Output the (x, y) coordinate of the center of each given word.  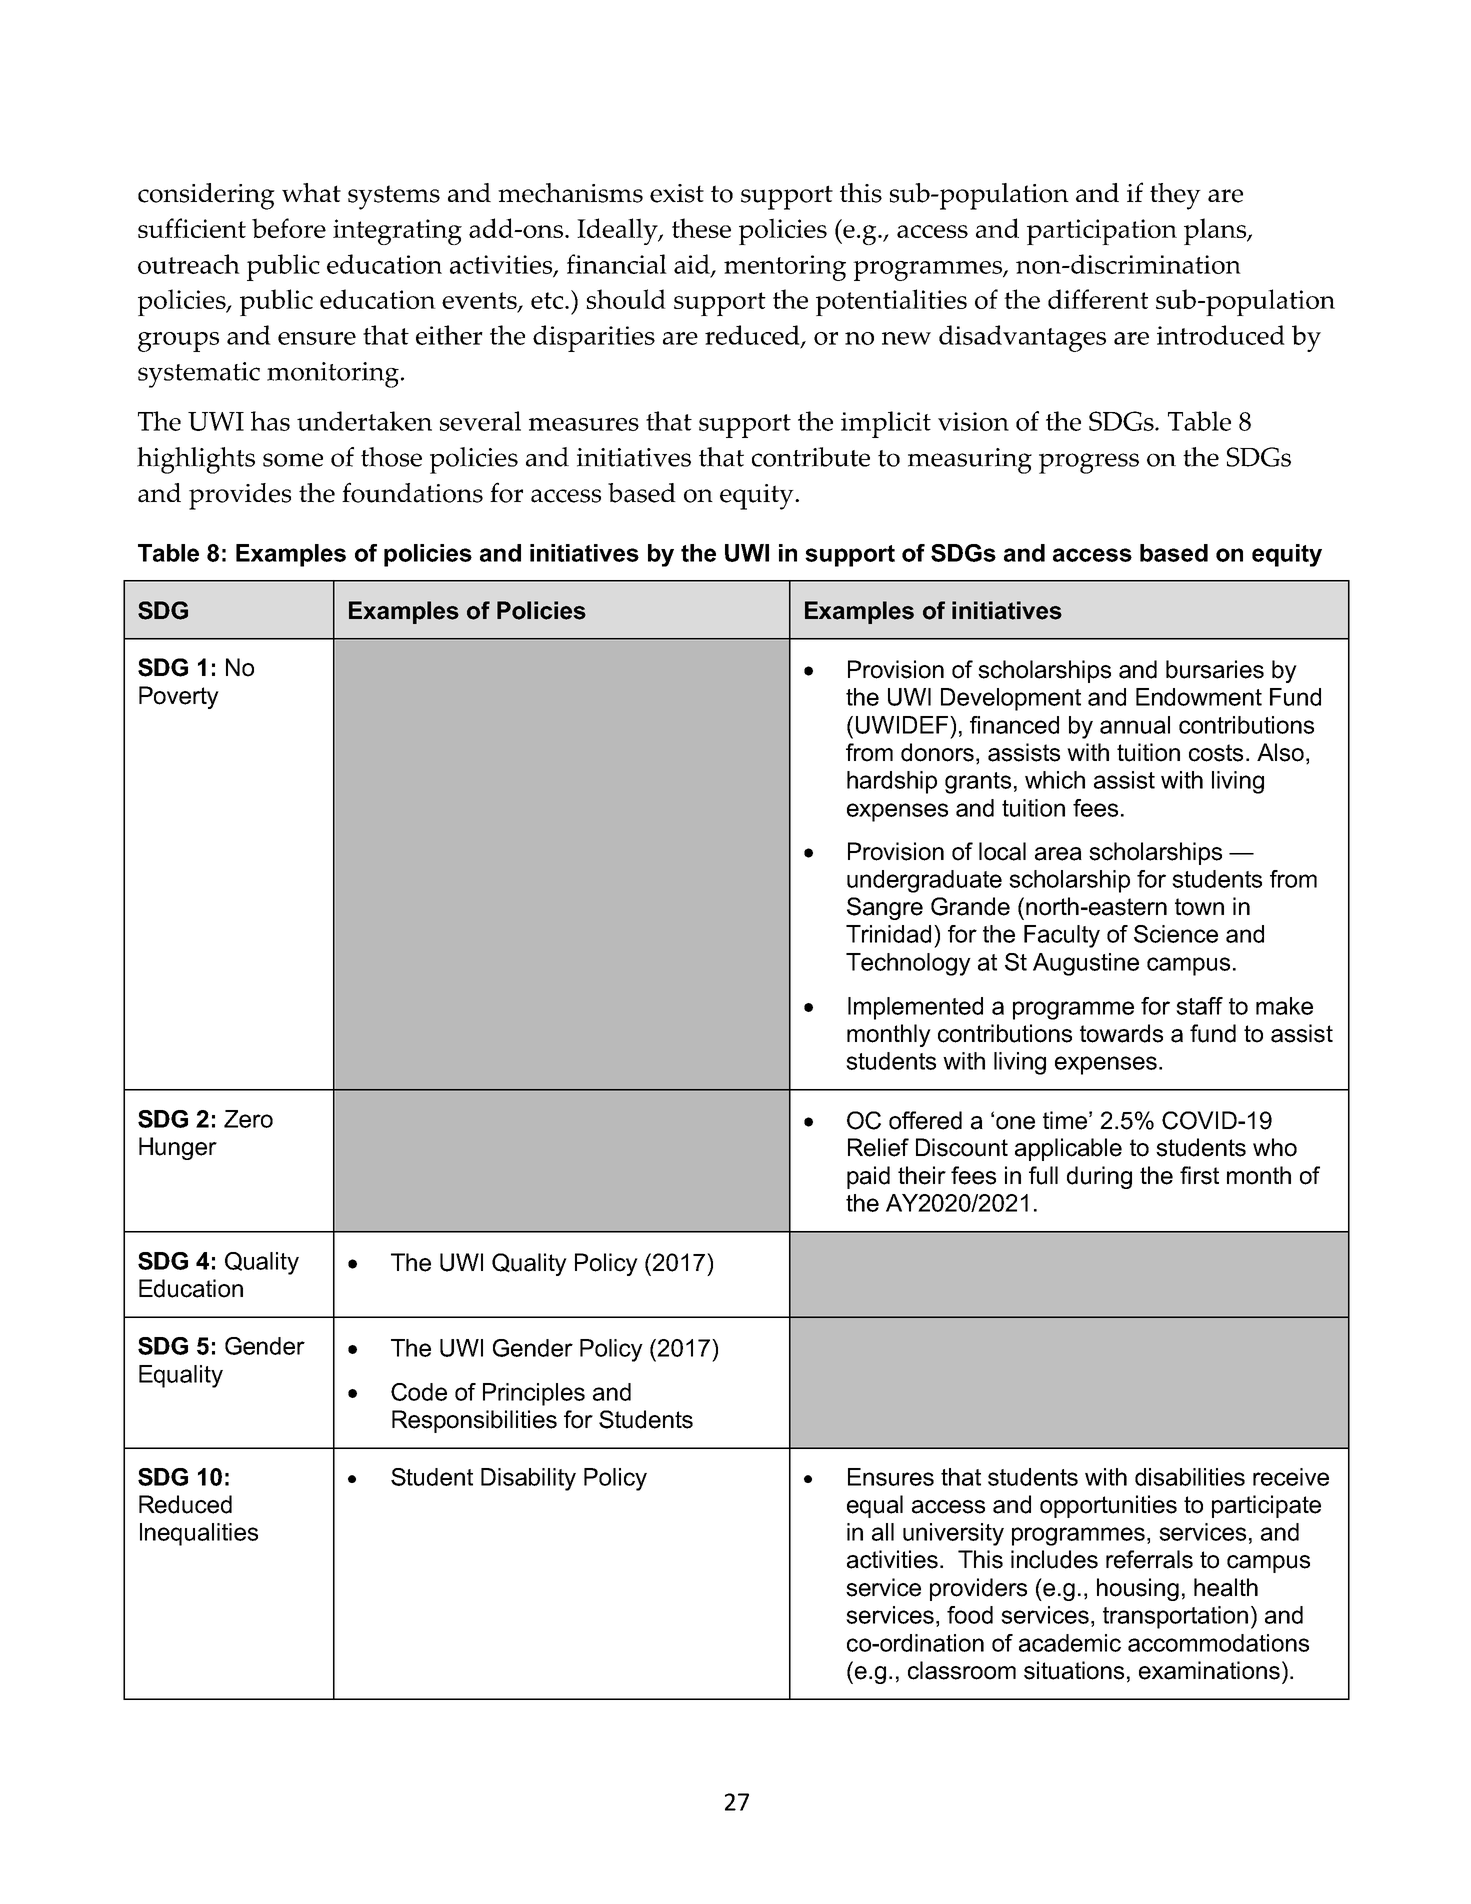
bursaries (1215, 669)
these (701, 228)
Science (1176, 934)
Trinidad (888, 934)
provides (240, 496)
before (289, 228)
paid (868, 1177)
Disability (528, 1479)
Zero (248, 1119)
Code (419, 1392)
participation (1102, 232)
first (1199, 1175)
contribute (811, 457)
